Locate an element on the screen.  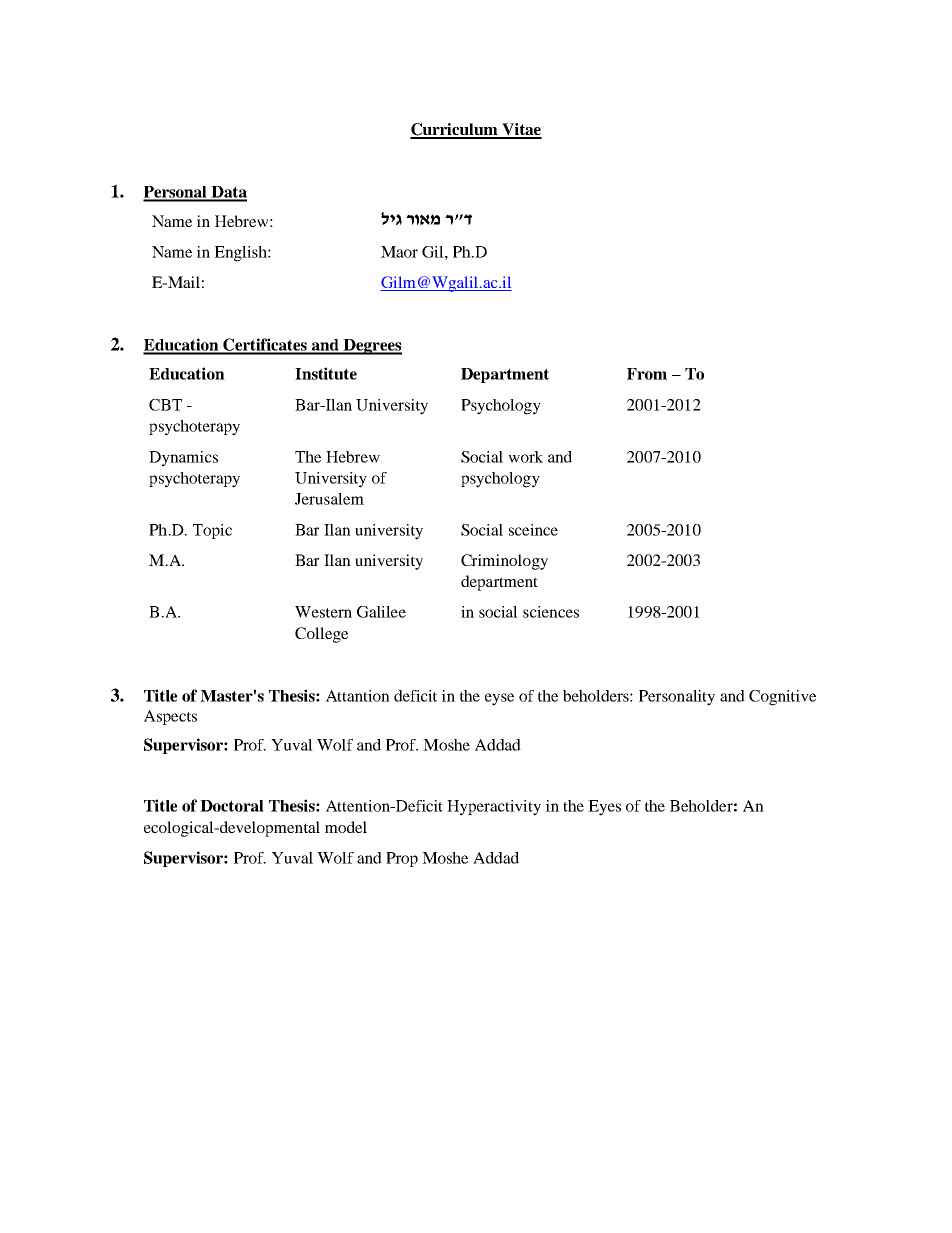
Hyperactivity is located at coordinates (494, 808).
